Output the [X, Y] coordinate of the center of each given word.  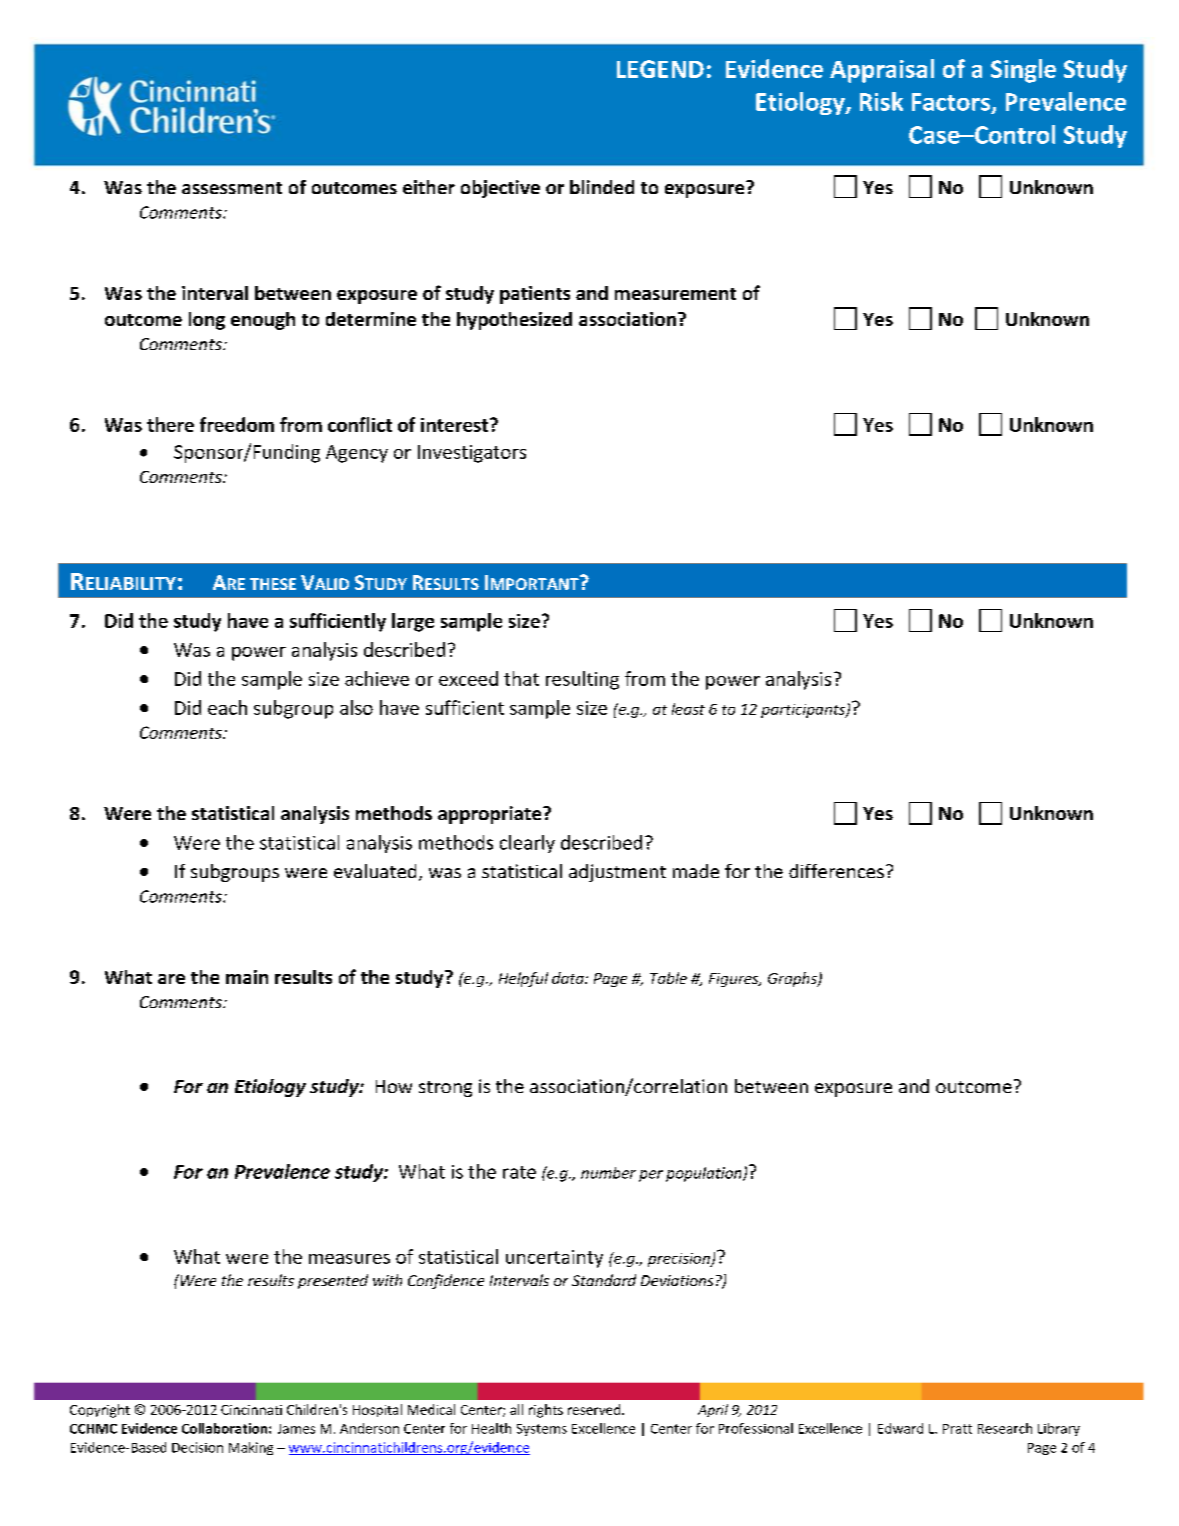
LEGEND [660, 69]
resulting [582, 680]
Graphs [793, 979]
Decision [197, 1447]
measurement [675, 294]
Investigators [472, 454]
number [608, 1173]
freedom [237, 424]
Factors [952, 103]
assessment [232, 188]
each [227, 707]
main [247, 977]
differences [836, 871]
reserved [595, 1409]
